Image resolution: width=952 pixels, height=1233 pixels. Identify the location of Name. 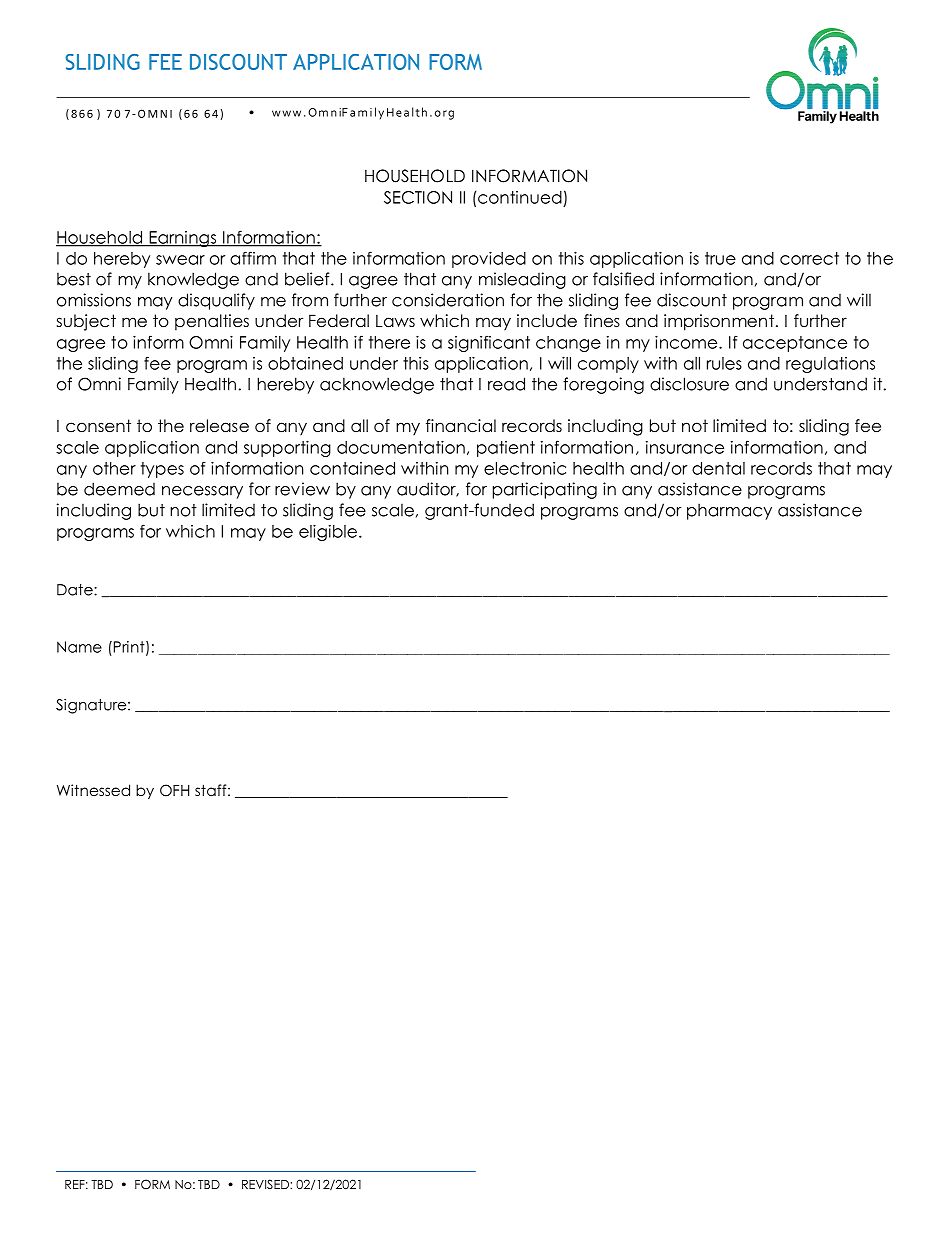
(79, 647).
